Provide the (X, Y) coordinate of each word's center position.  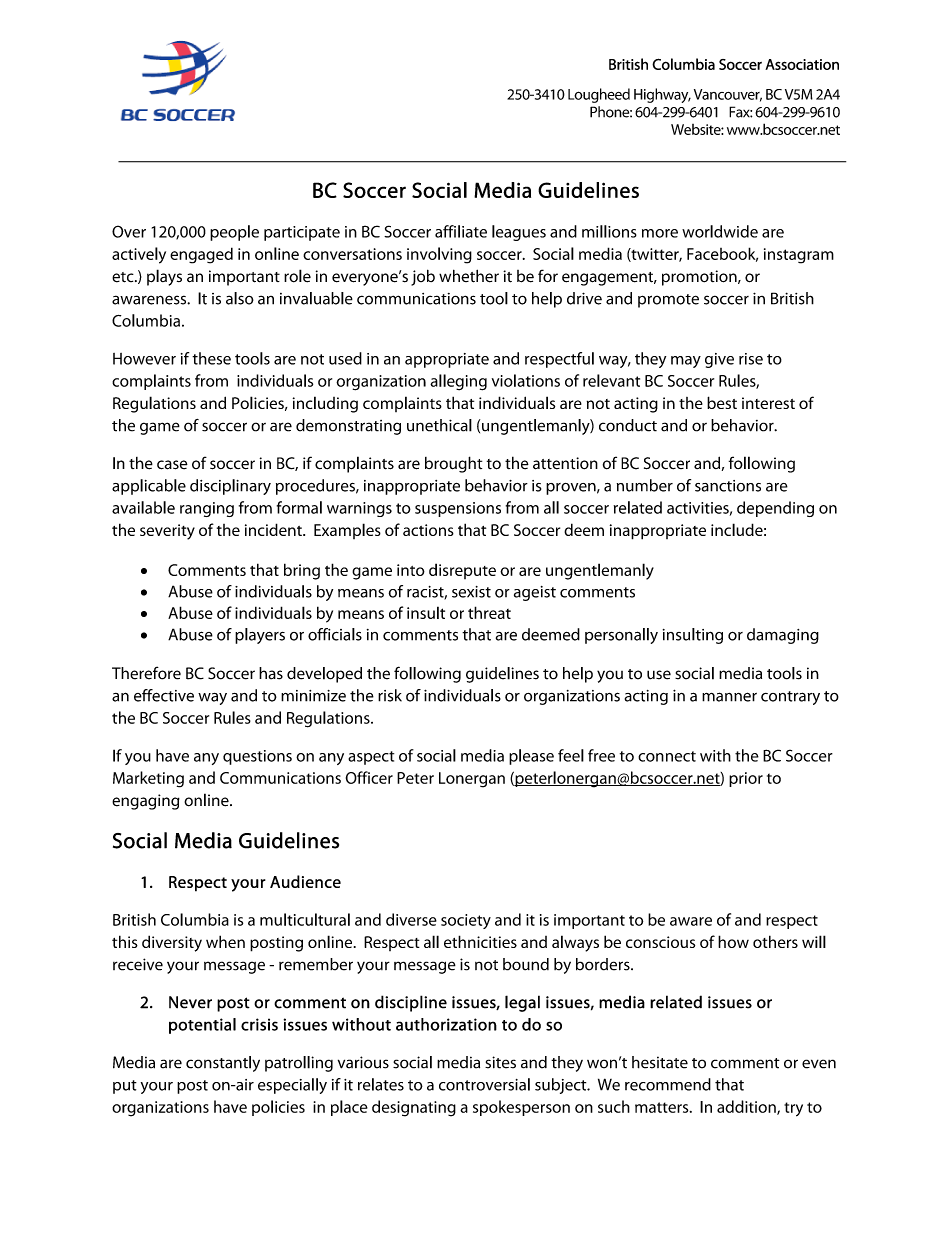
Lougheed (599, 95)
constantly (223, 1064)
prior (746, 779)
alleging (458, 382)
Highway (662, 95)
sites (500, 1062)
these (211, 358)
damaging (783, 636)
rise (751, 359)
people (234, 233)
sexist (471, 592)
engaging (146, 802)
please (531, 757)
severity (167, 532)
